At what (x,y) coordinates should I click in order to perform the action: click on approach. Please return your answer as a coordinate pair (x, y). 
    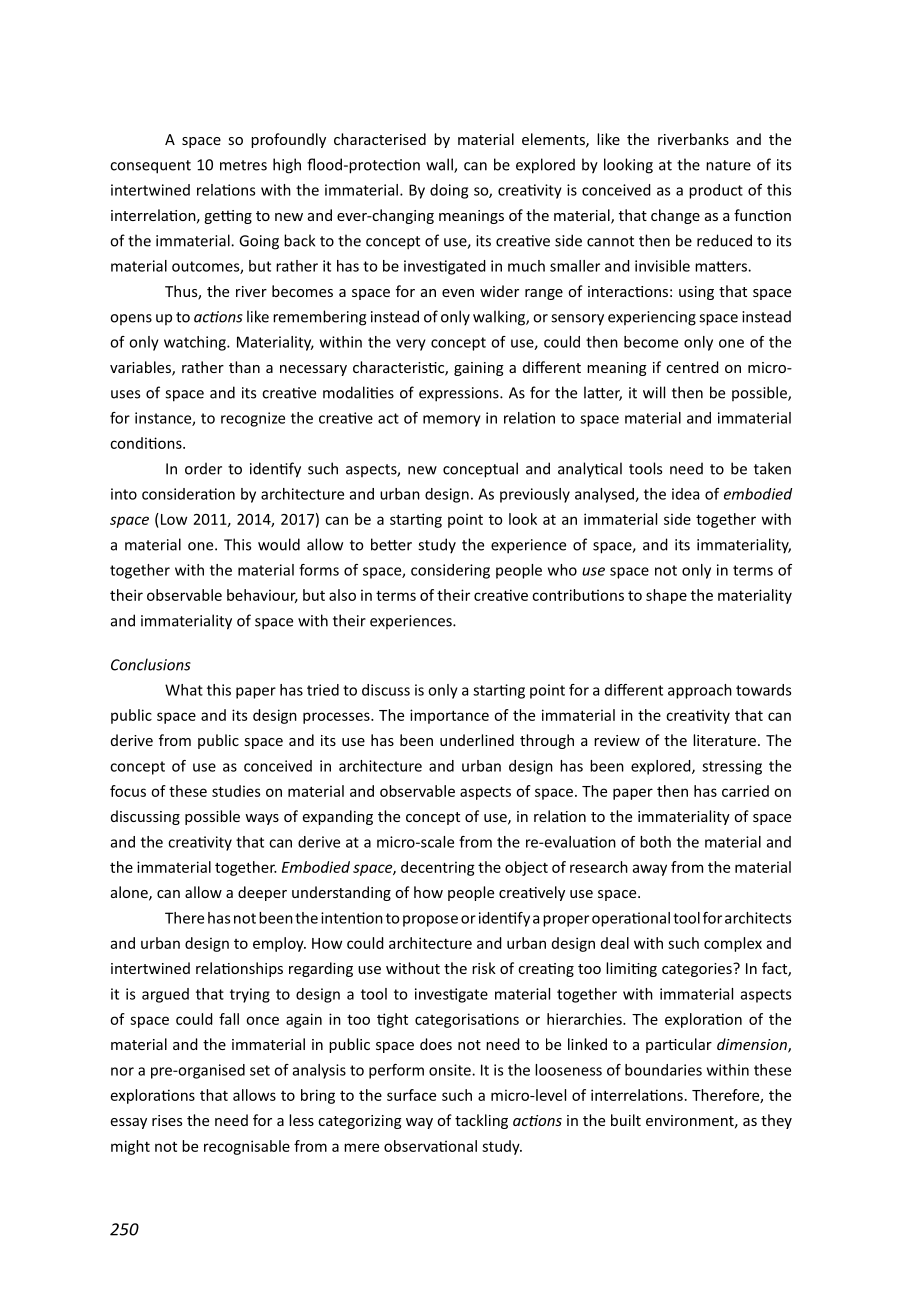
    Looking at the image, I should click on (700, 691).
